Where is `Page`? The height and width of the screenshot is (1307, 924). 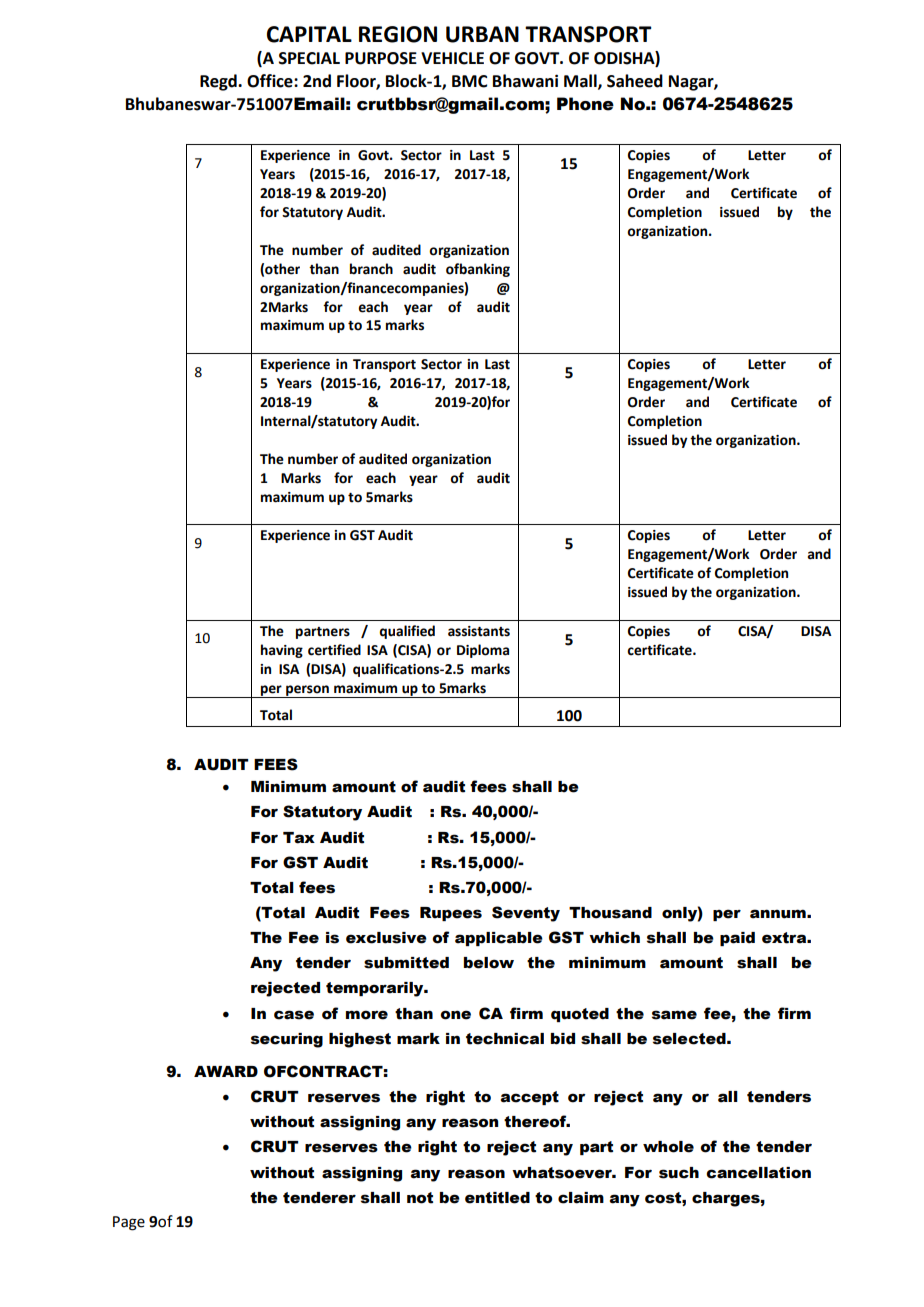
Page is located at coordinates (129, 1223).
